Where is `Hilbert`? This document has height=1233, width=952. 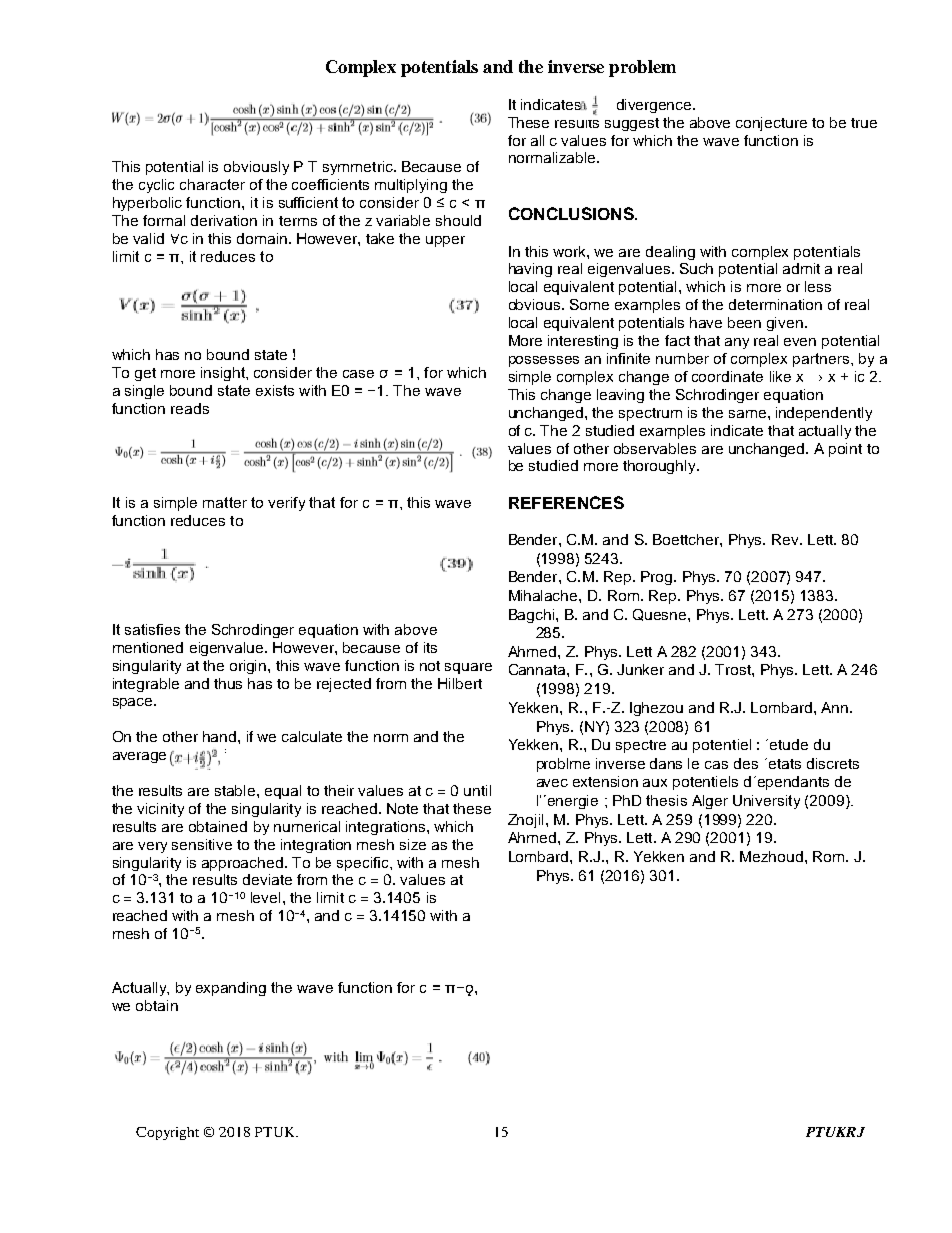 Hilbert is located at coordinates (460, 683).
